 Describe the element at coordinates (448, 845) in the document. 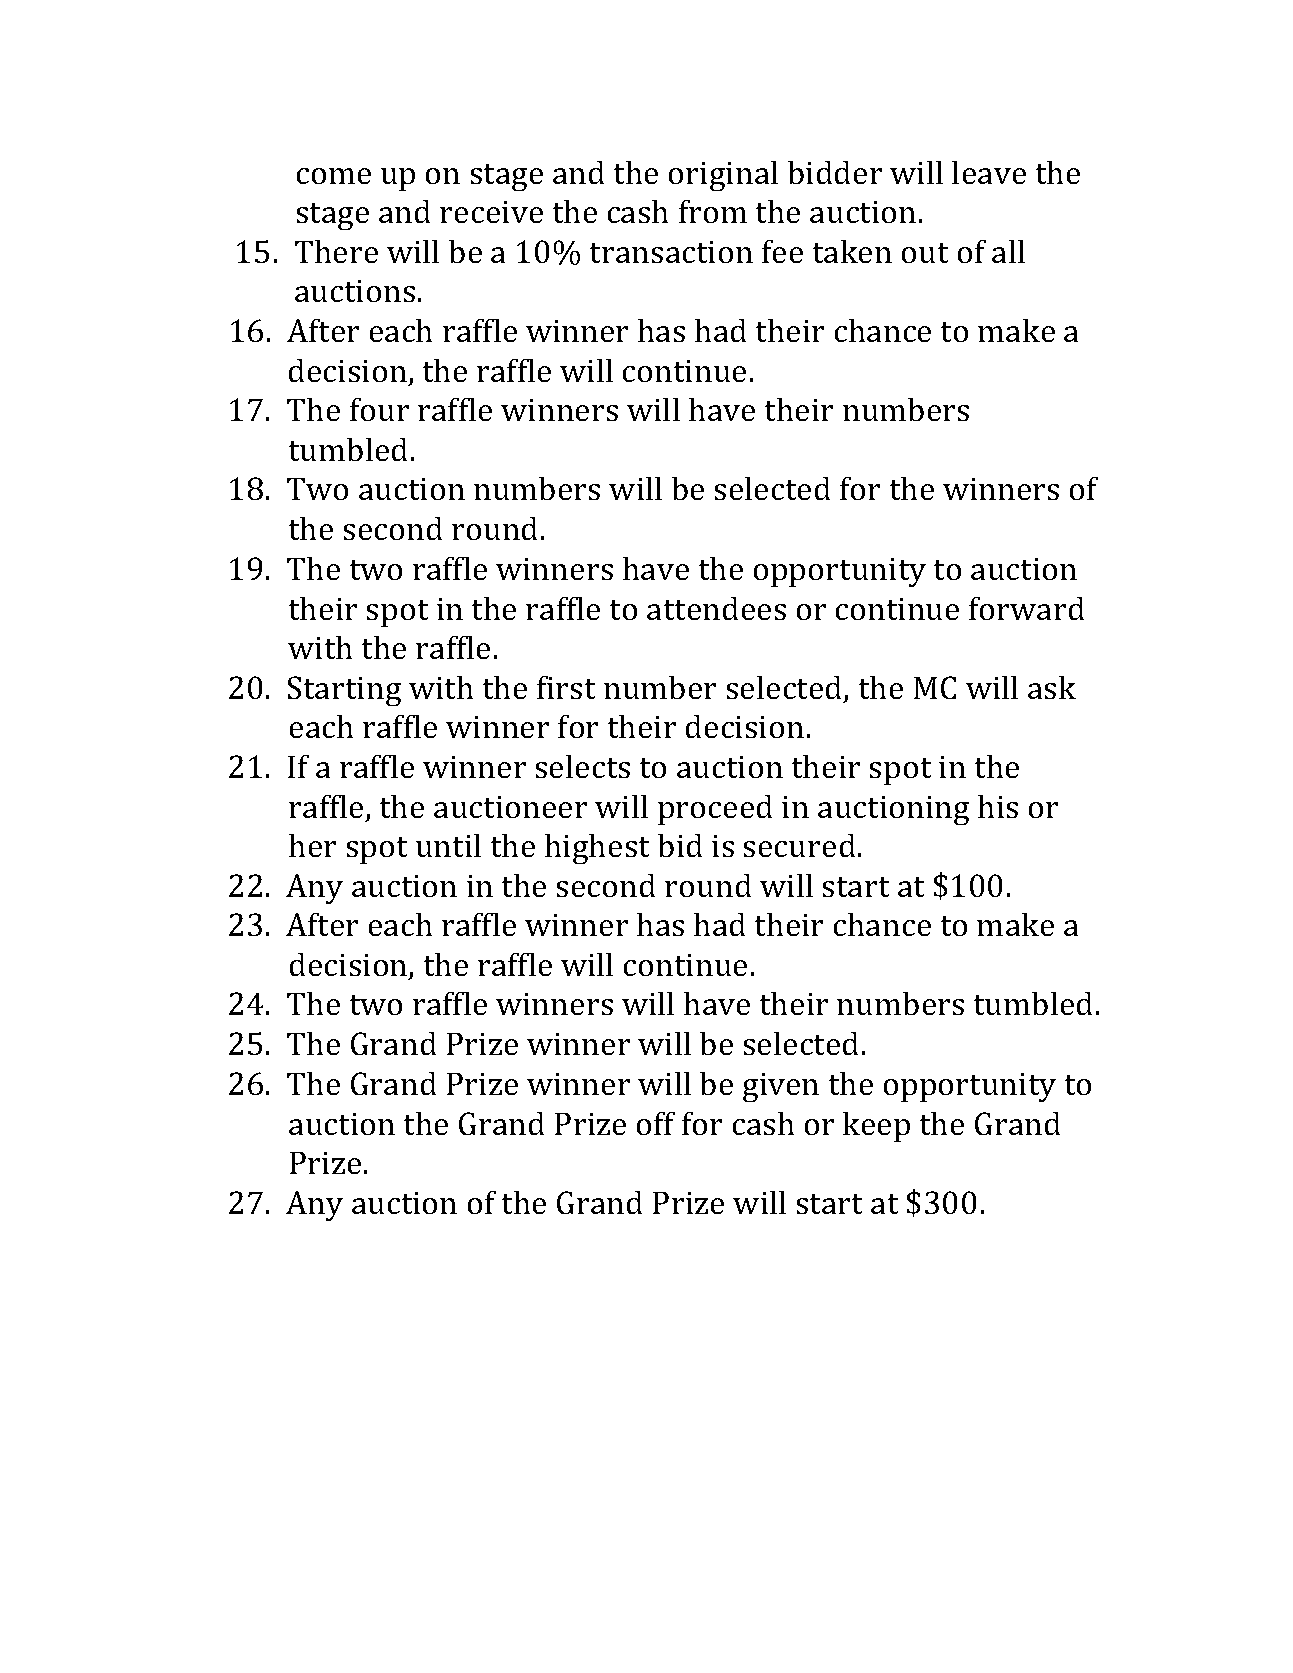

I see `until` at that location.
